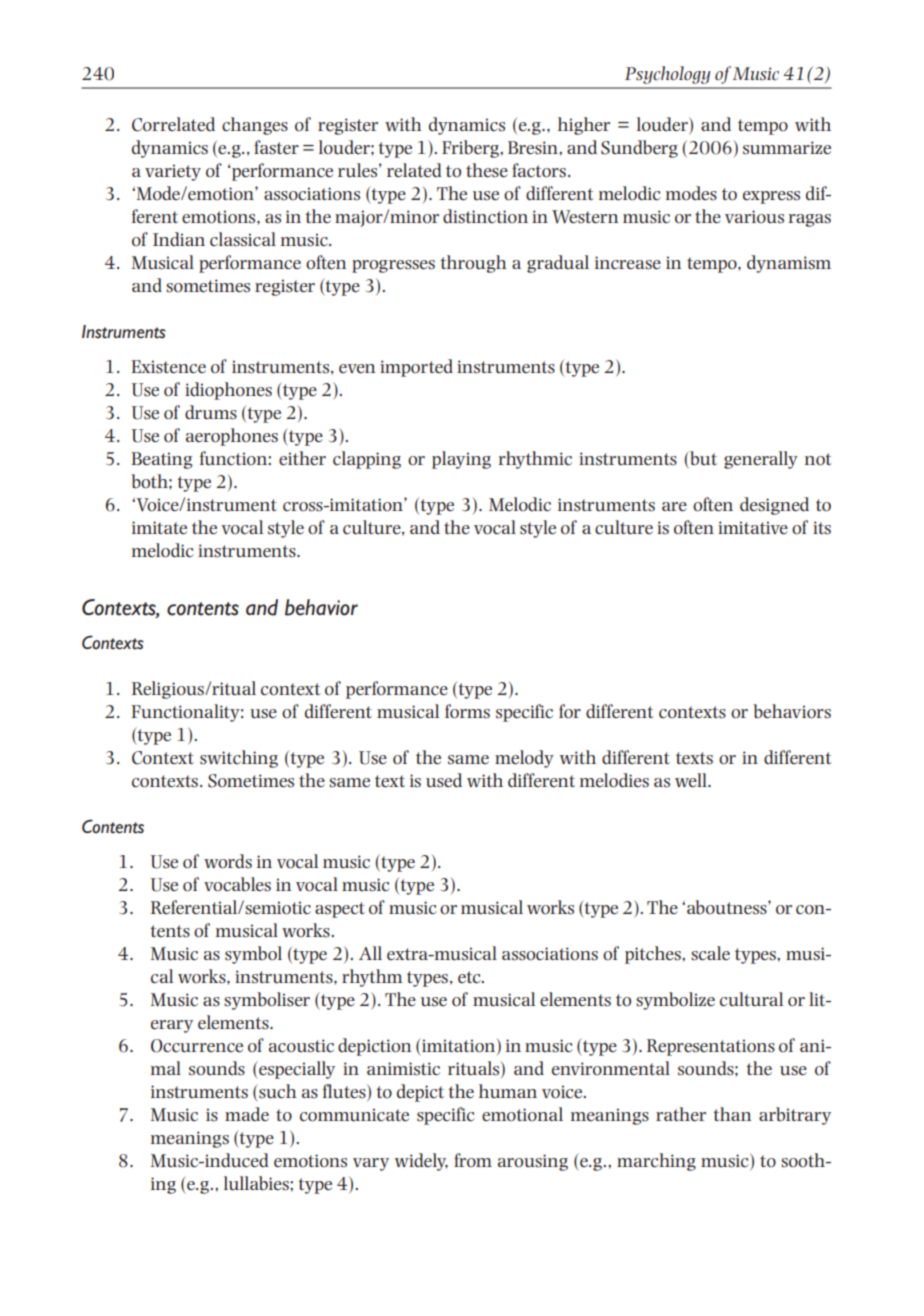  Describe the element at coordinates (487, 170) in the screenshot. I see `these` at that location.
